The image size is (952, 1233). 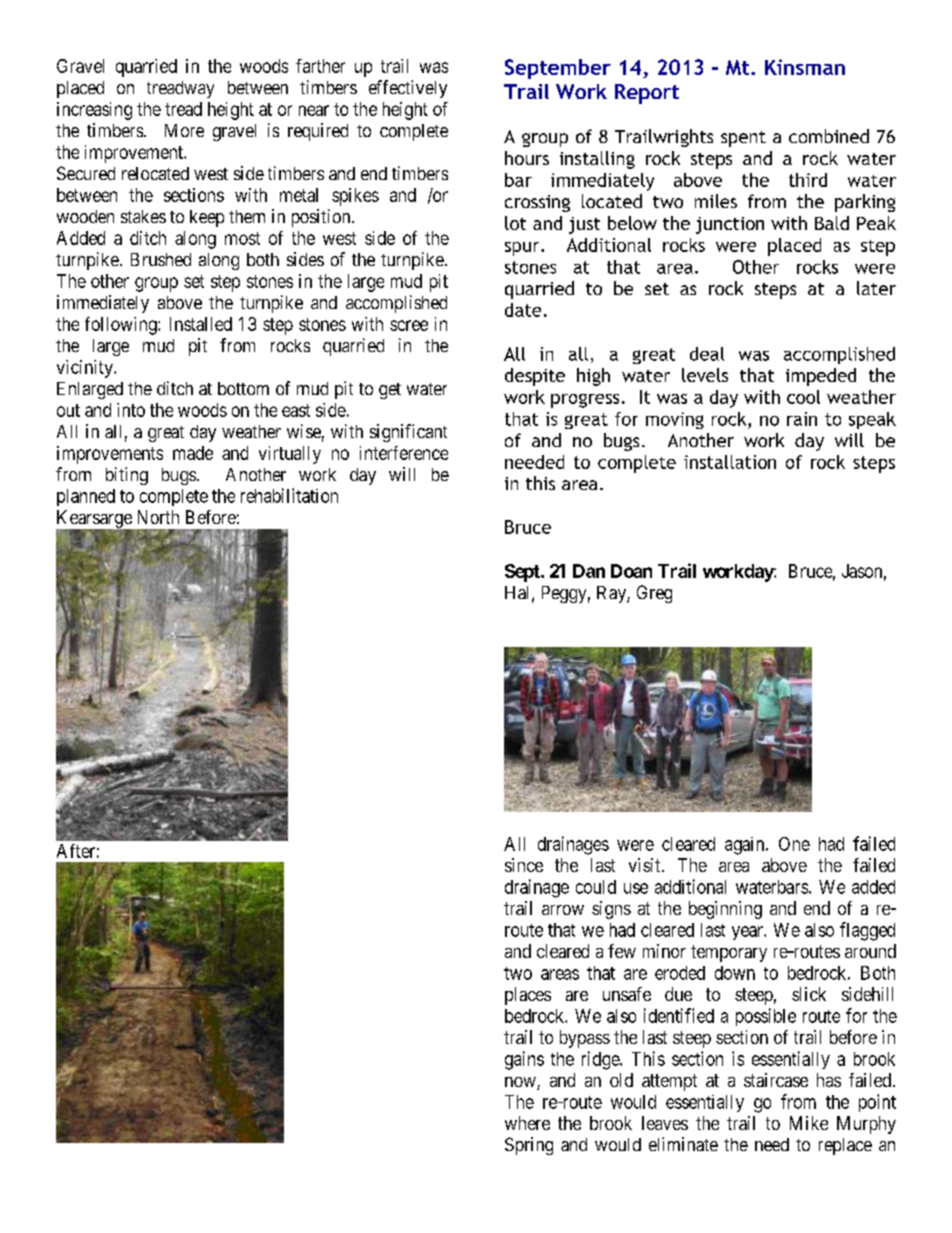 I want to click on effectively, so click(x=408, y=89).
